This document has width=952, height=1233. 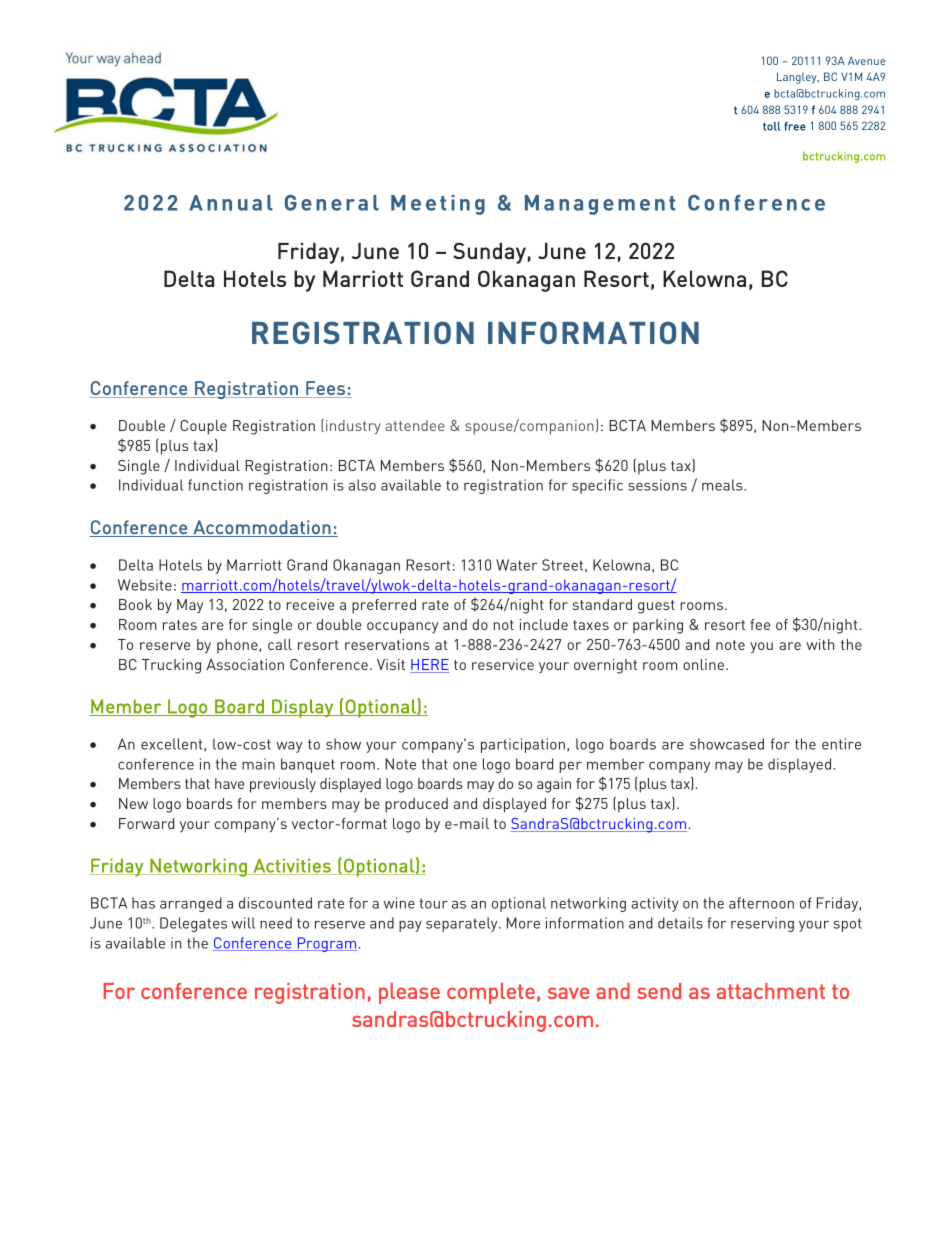 What do you see at coordinates (332, 203) in the document?
I see `General` at bounding box center [332, 203].
